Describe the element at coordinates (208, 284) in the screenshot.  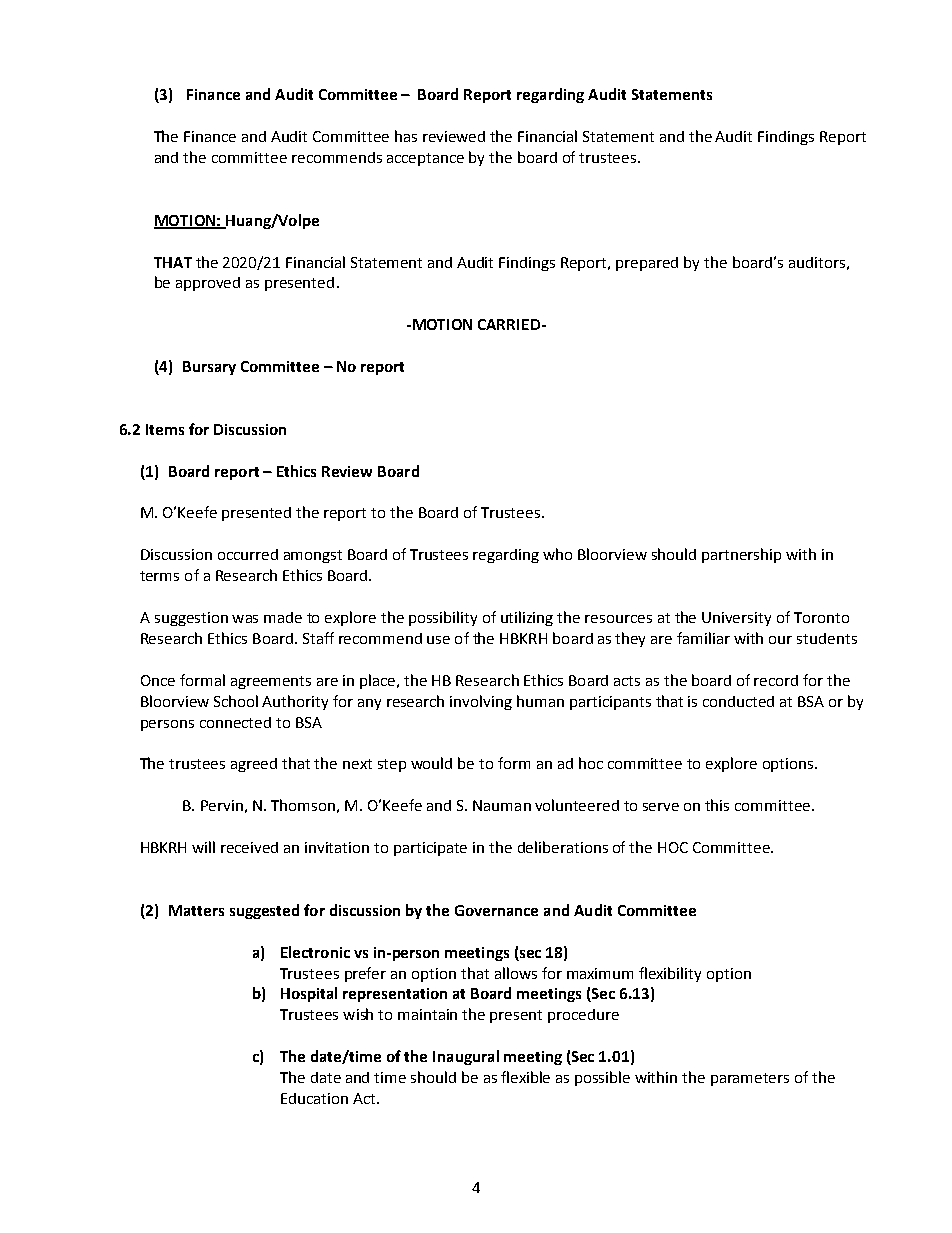
I see `approved` at that location.
